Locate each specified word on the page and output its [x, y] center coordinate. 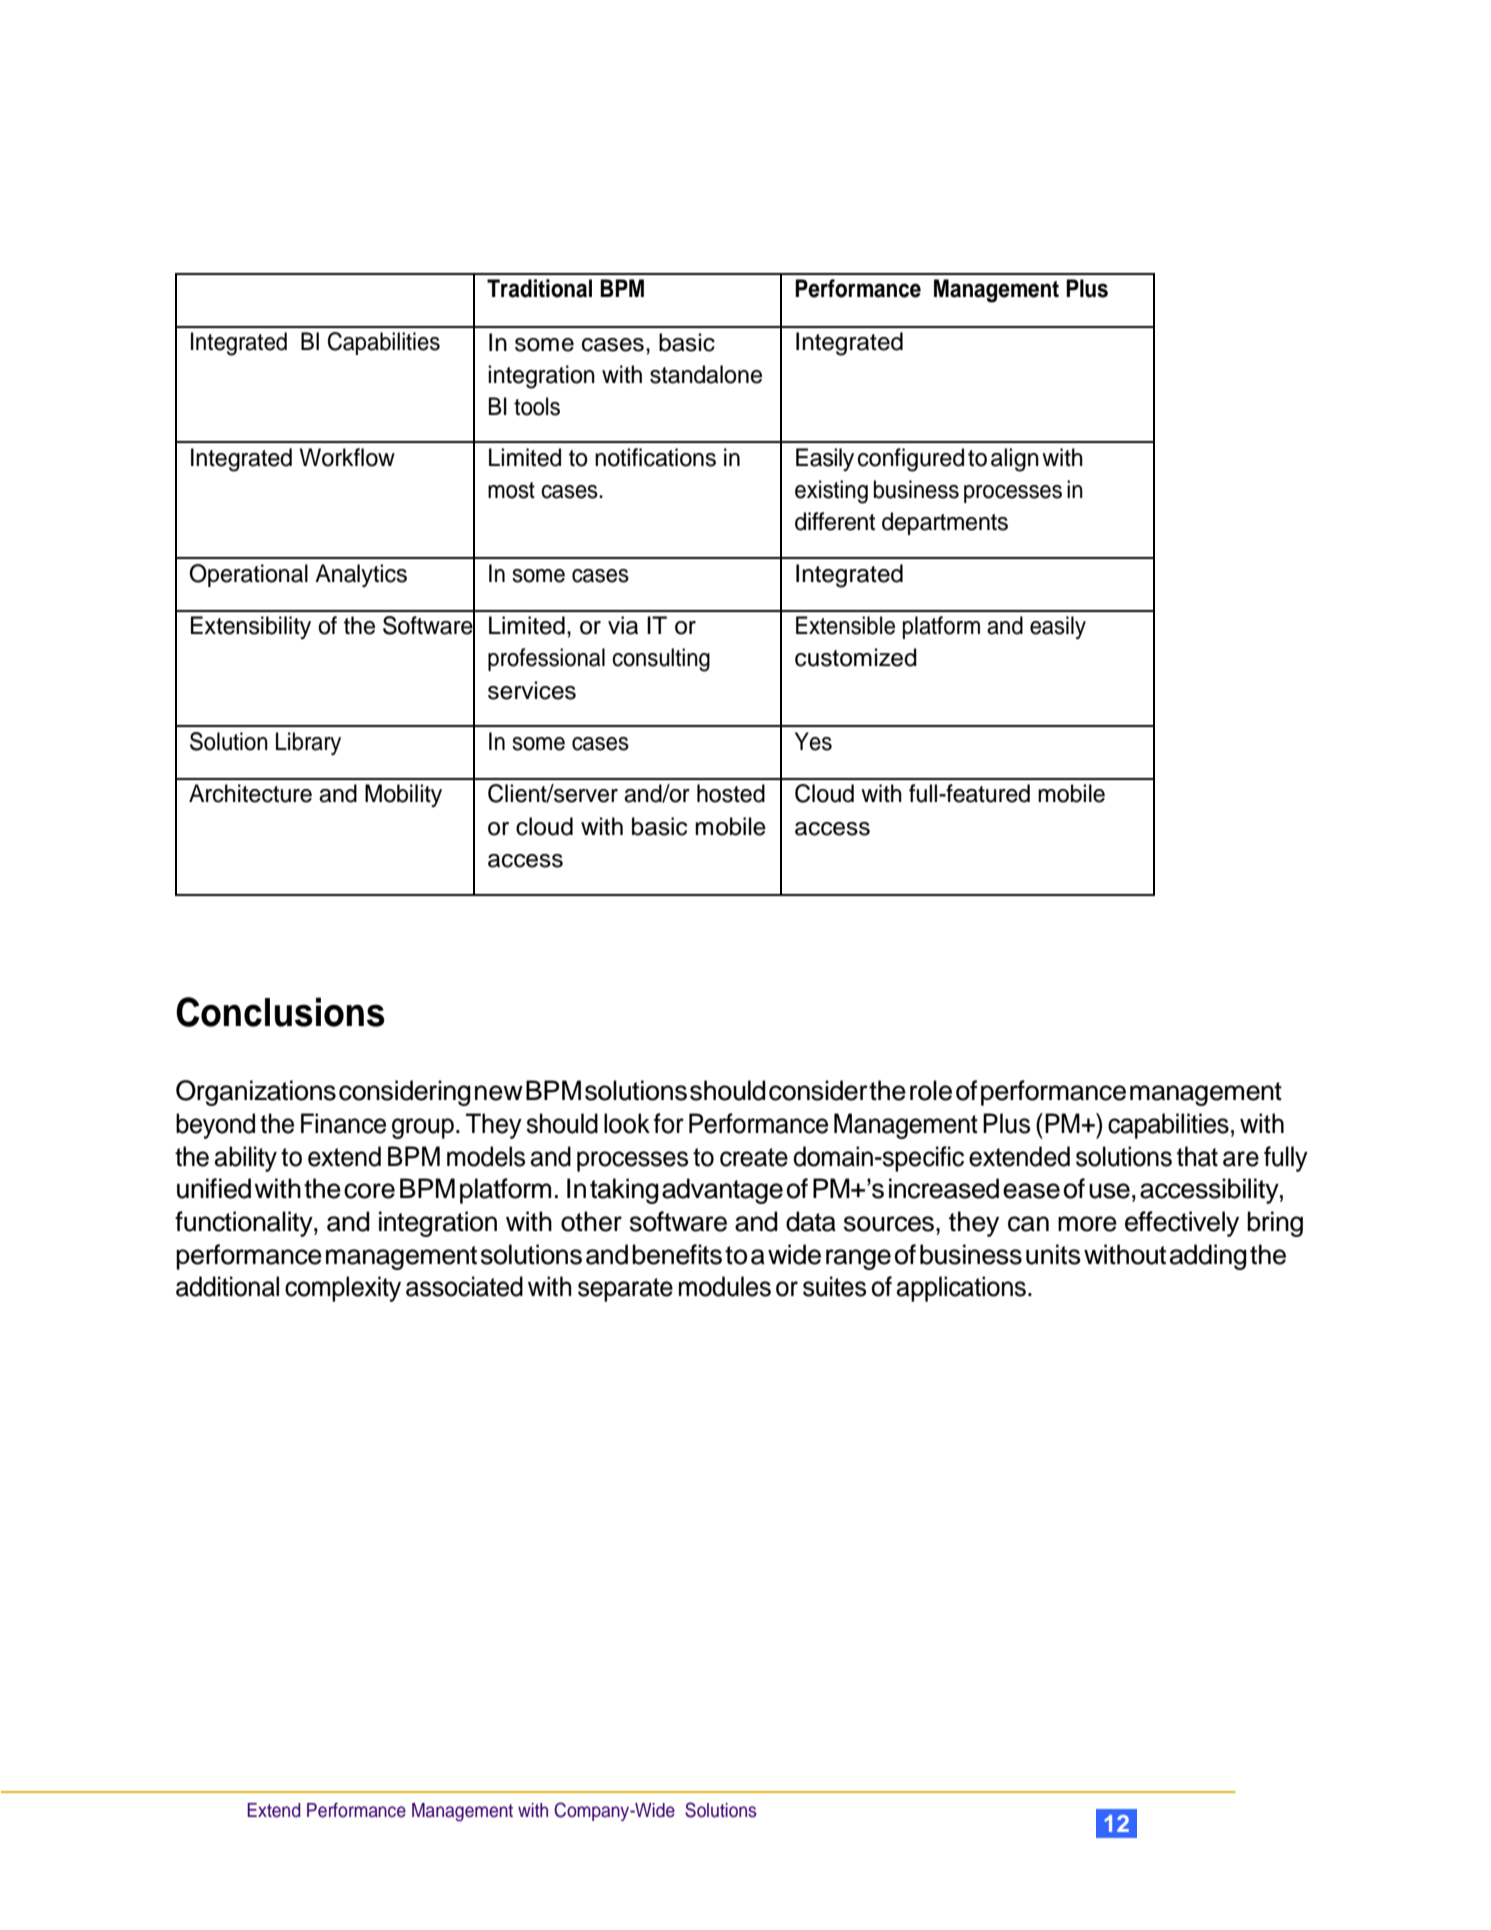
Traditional [539, 288]
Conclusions [280, 1012]
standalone [706, 374]
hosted [731, 793]
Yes [813, 741]
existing [831, 492]
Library [308, 743]
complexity [343, 1289]
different [835, 521]
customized [856, 657]
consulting [661, 660]
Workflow [347, 457]
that [1197, 1156]
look [627, 1123]
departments [945, 523]
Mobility [403, 795]
